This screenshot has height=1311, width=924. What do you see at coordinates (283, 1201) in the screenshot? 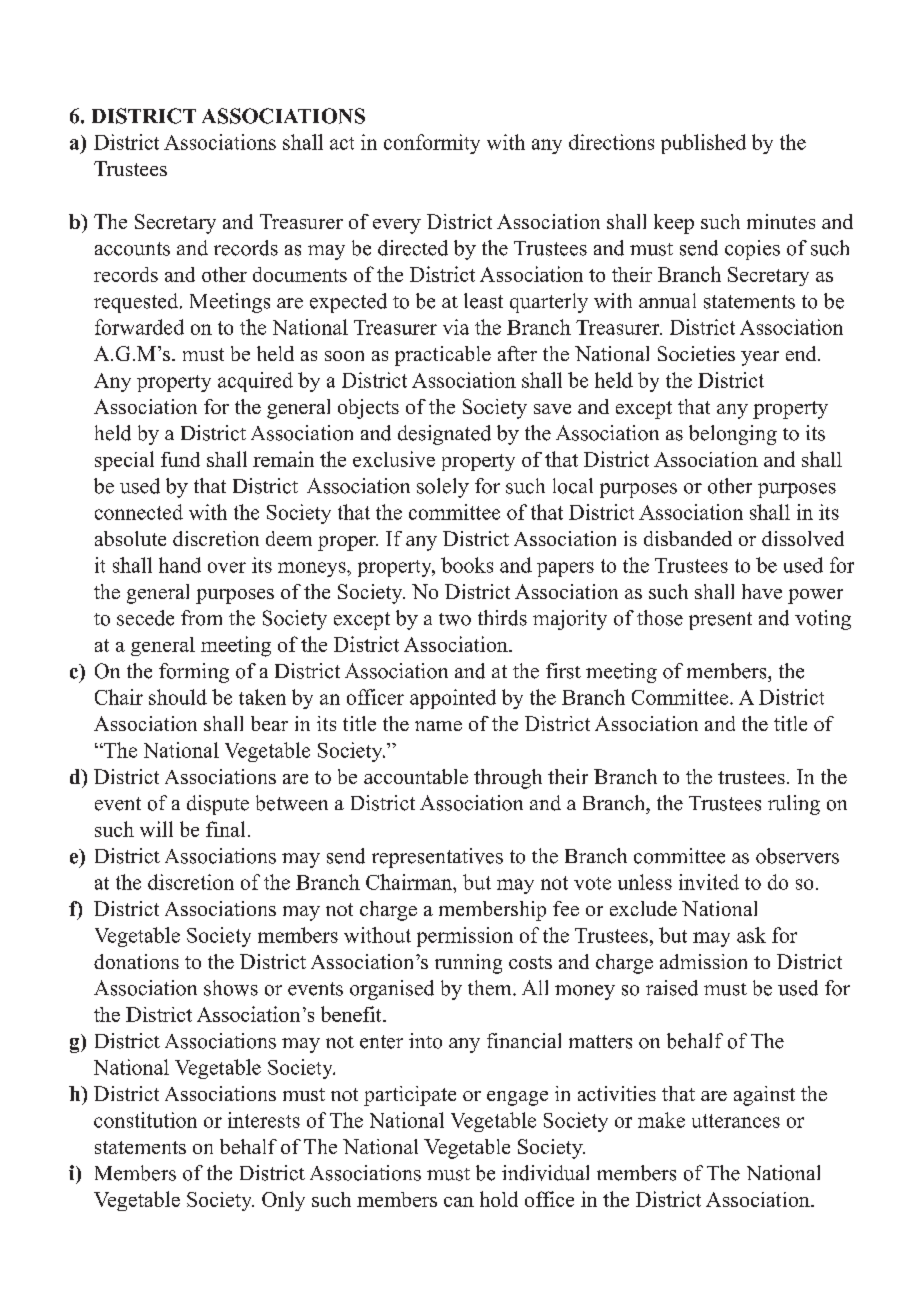
I see `Only` at bounding box center [283, 1201].
